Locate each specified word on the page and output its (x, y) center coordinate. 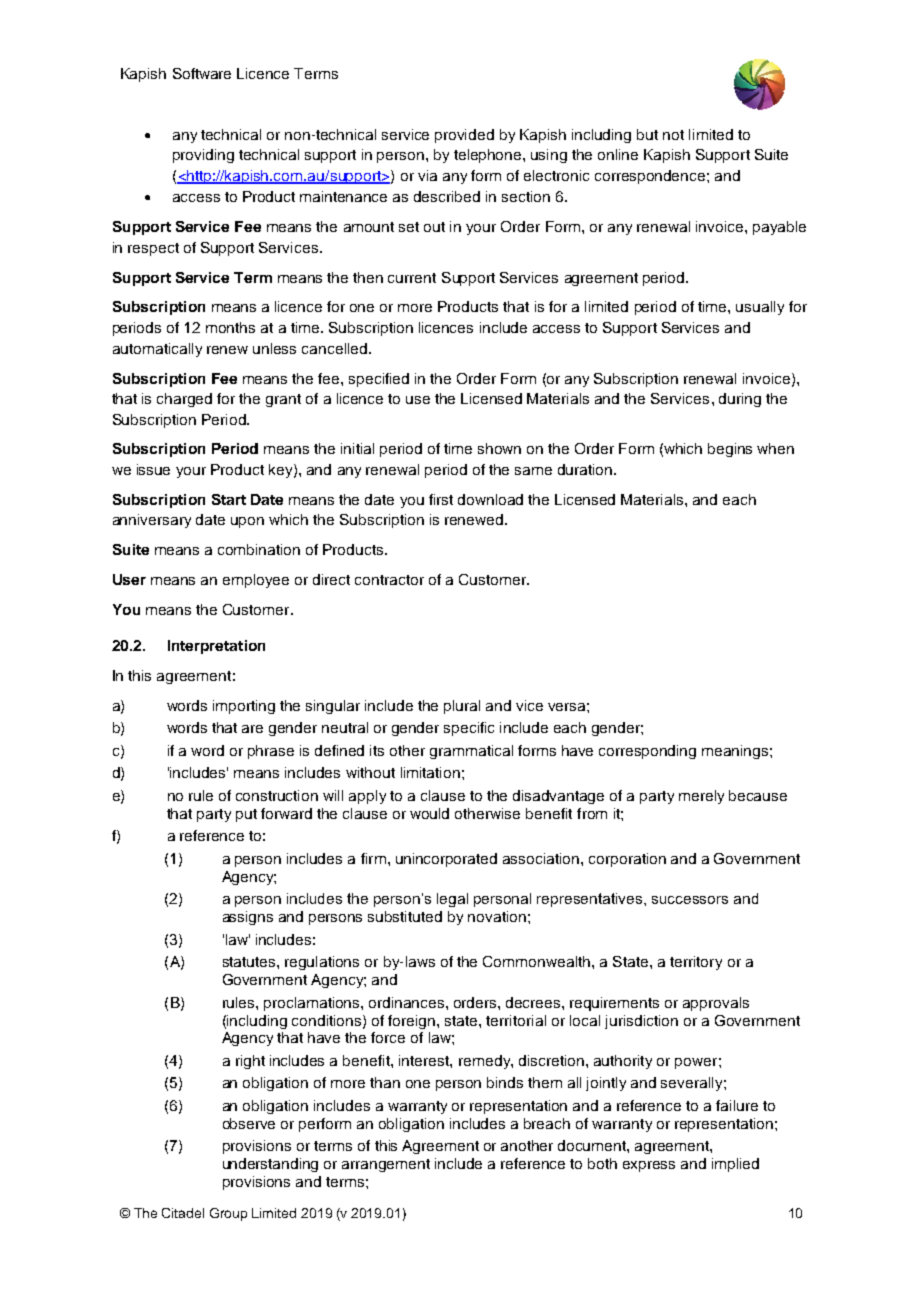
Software (202, 73)
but (647, 134)
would (429, 813)
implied (735, 1165)
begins (730, 450)
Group (228, 1214)
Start (229, 499)
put (246, 815)
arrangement (386, 1165)
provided (464, 136)
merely (701, 797)
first (441, 499)
